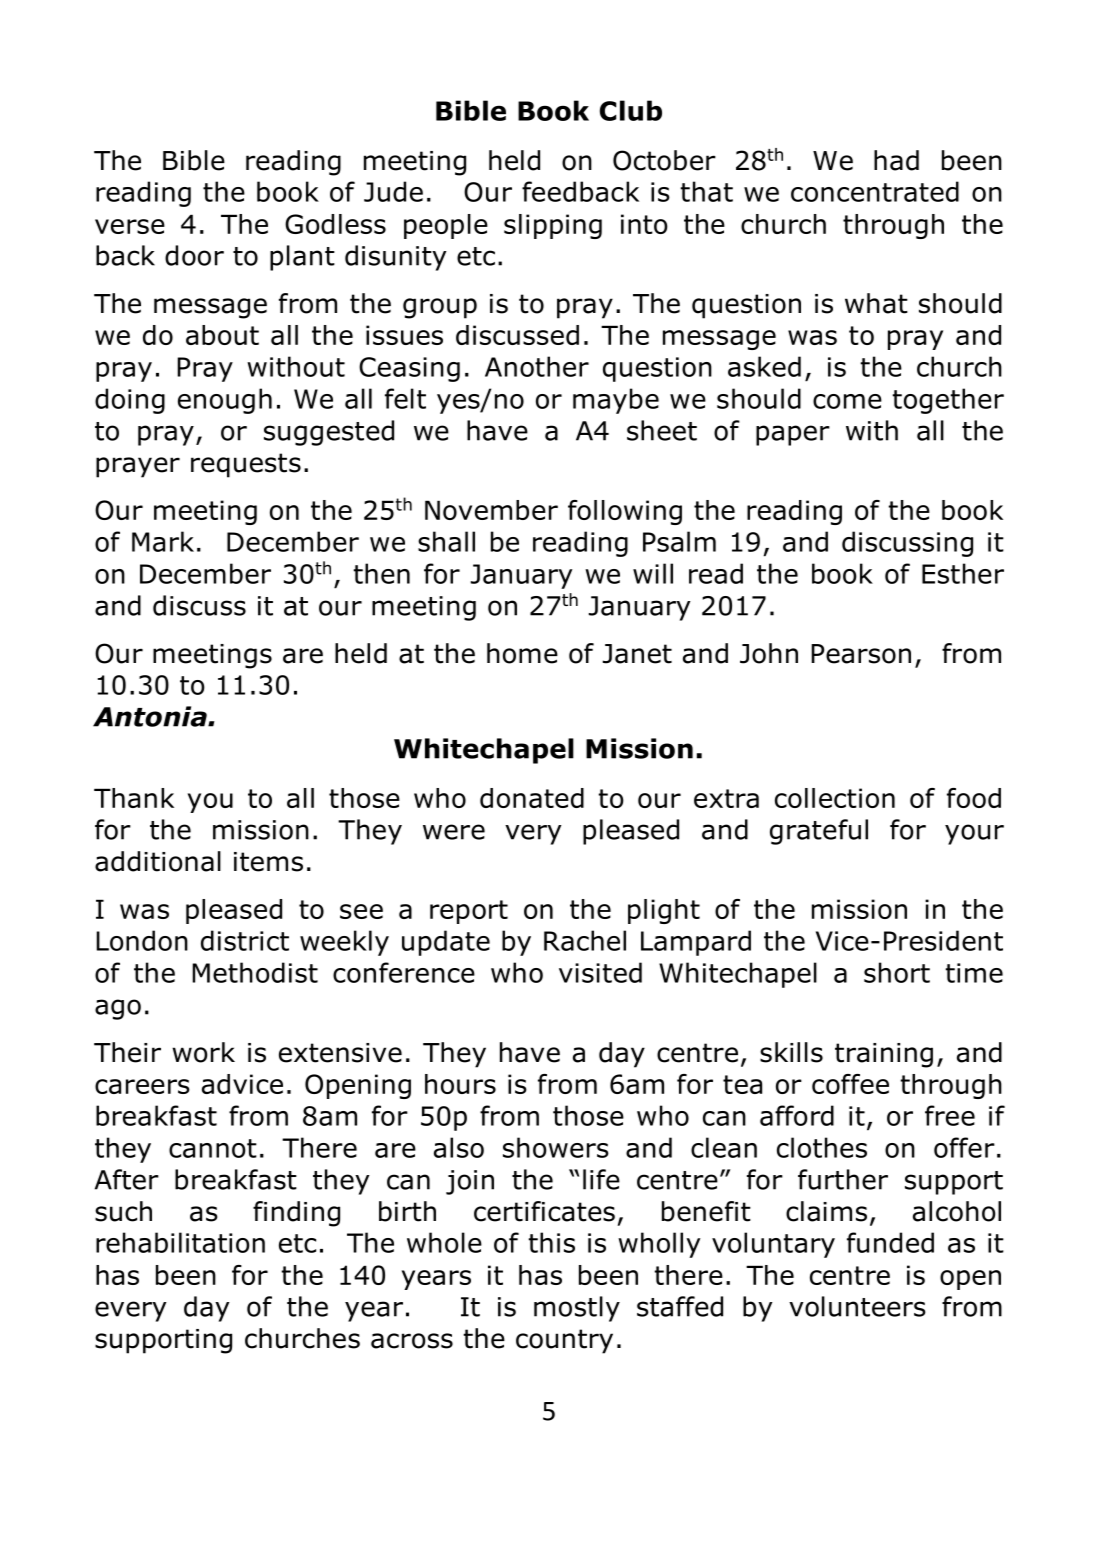 This screenshot has width=1099, height=1557. I want to click on donated, so click(532, 798).
